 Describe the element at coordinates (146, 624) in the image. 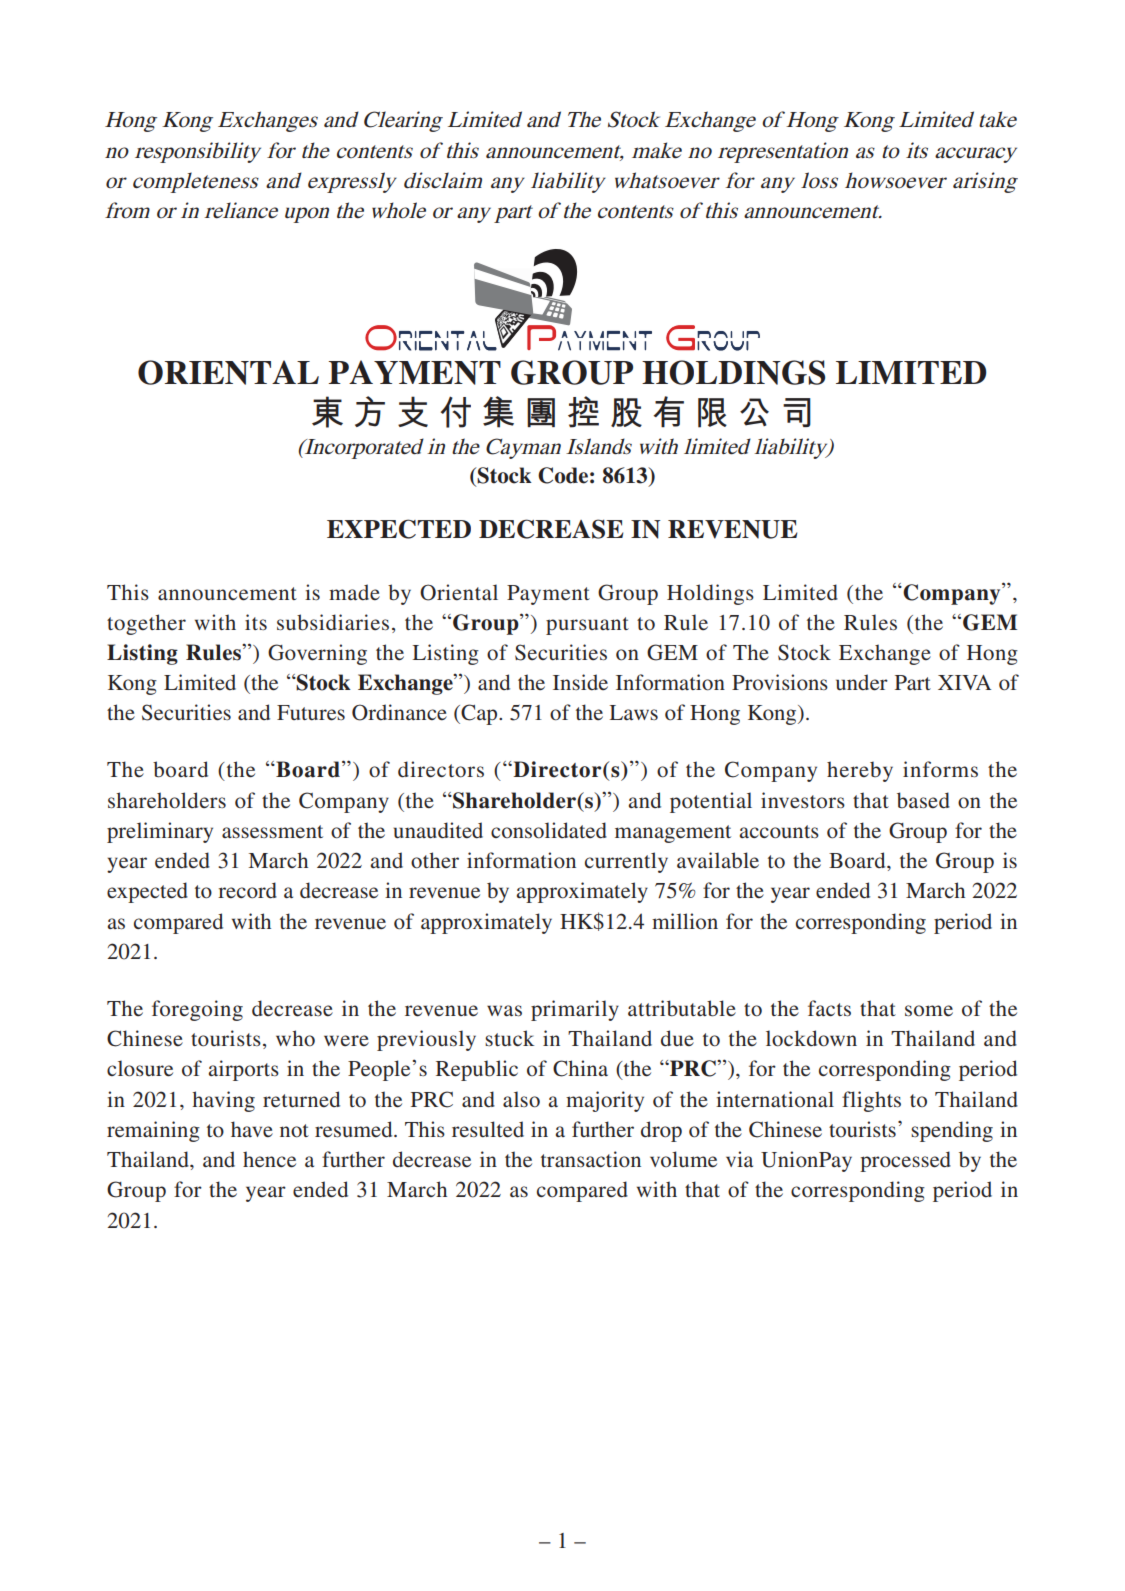

I see `together` at that location.
